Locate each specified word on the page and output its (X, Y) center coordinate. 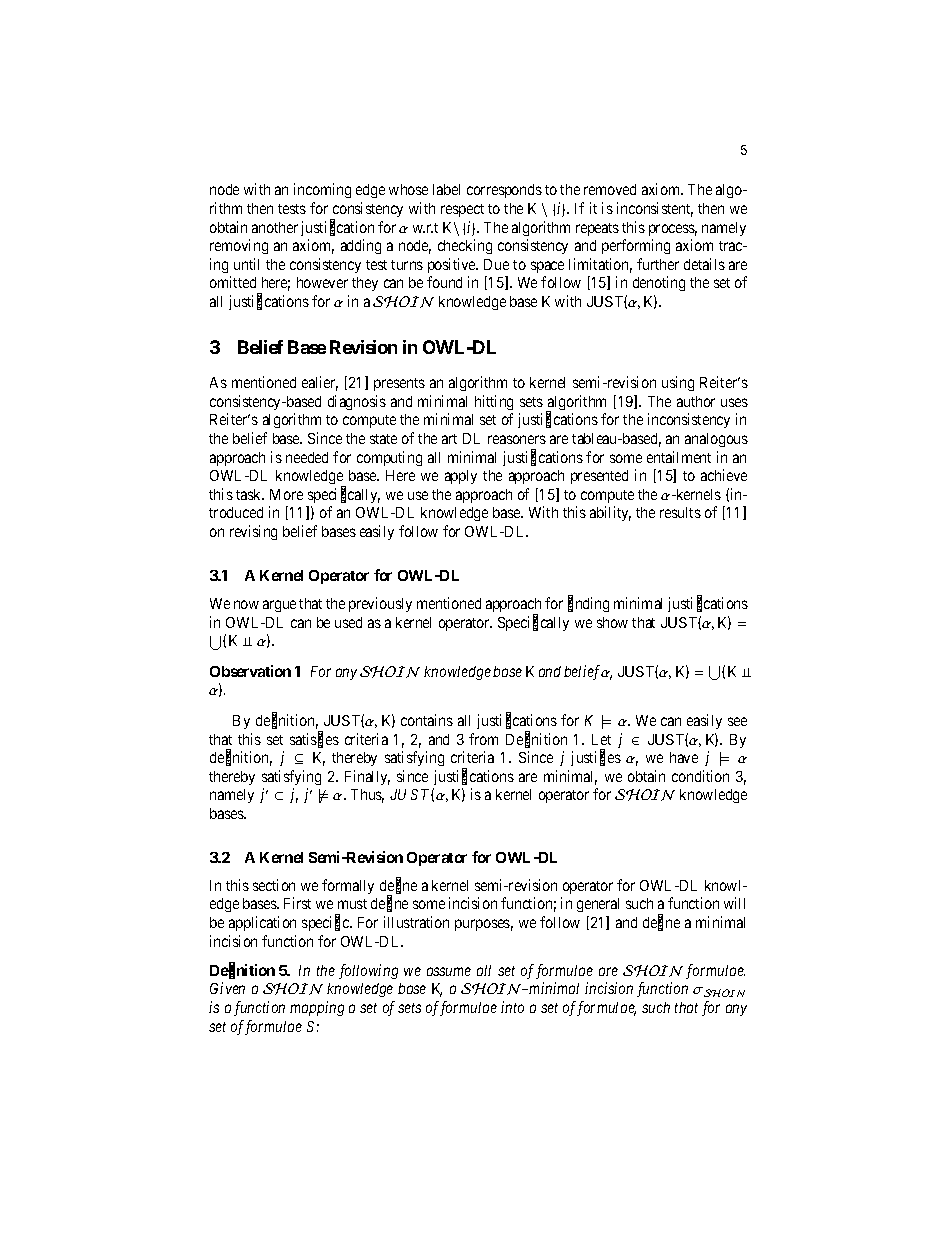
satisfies (314, 740)
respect (462, 210)
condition (700, 776)
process (673, 230)
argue (279, 606)
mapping (317, 1008)
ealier (320, 383)
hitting (494, 402)
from (483, 739)
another (275, 227)
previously (380, 604)
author (696, 401)
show (612, 622)
